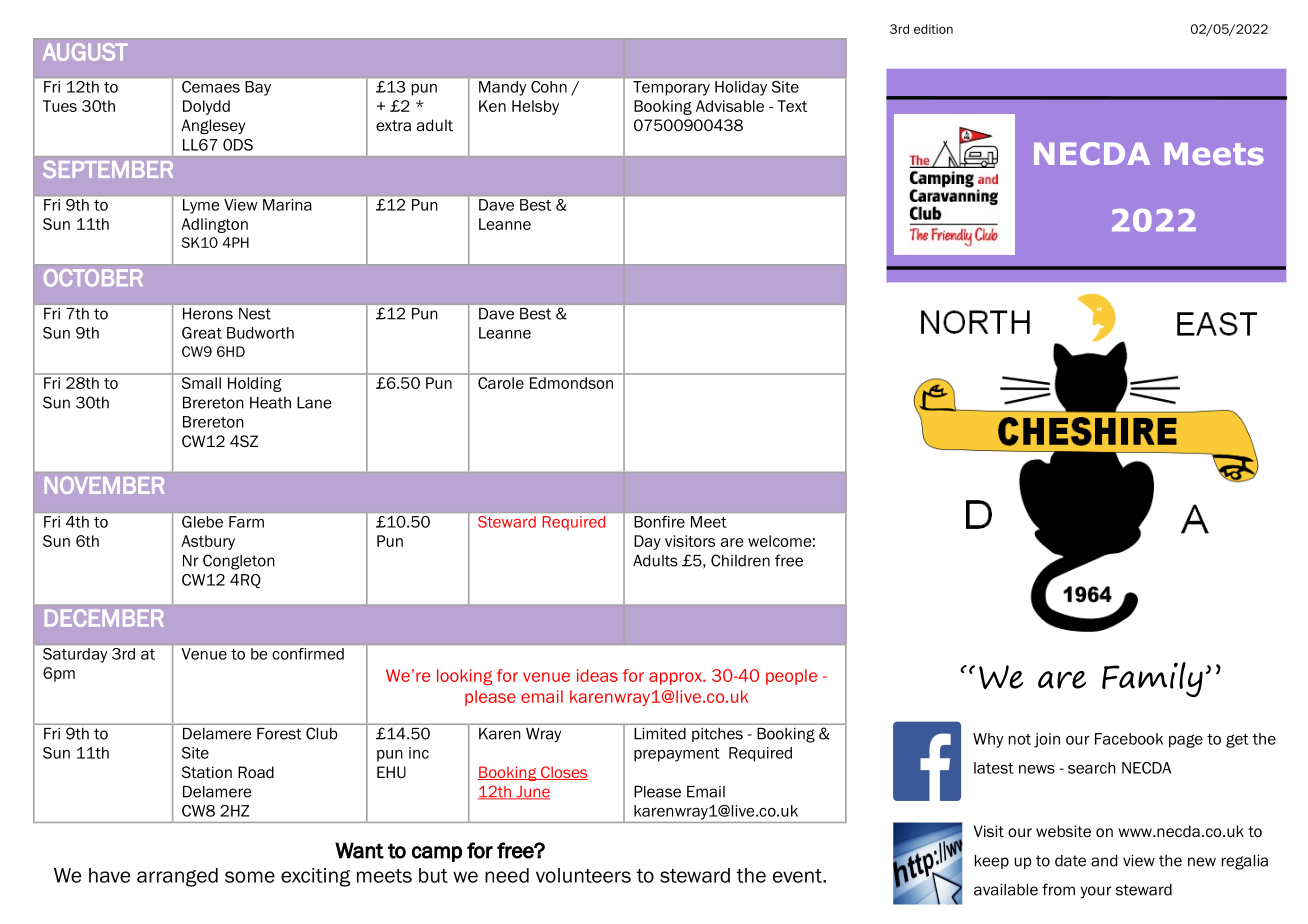  Describe the element at coordinates (177, 877) in the document. I see `arranged` at that location.
